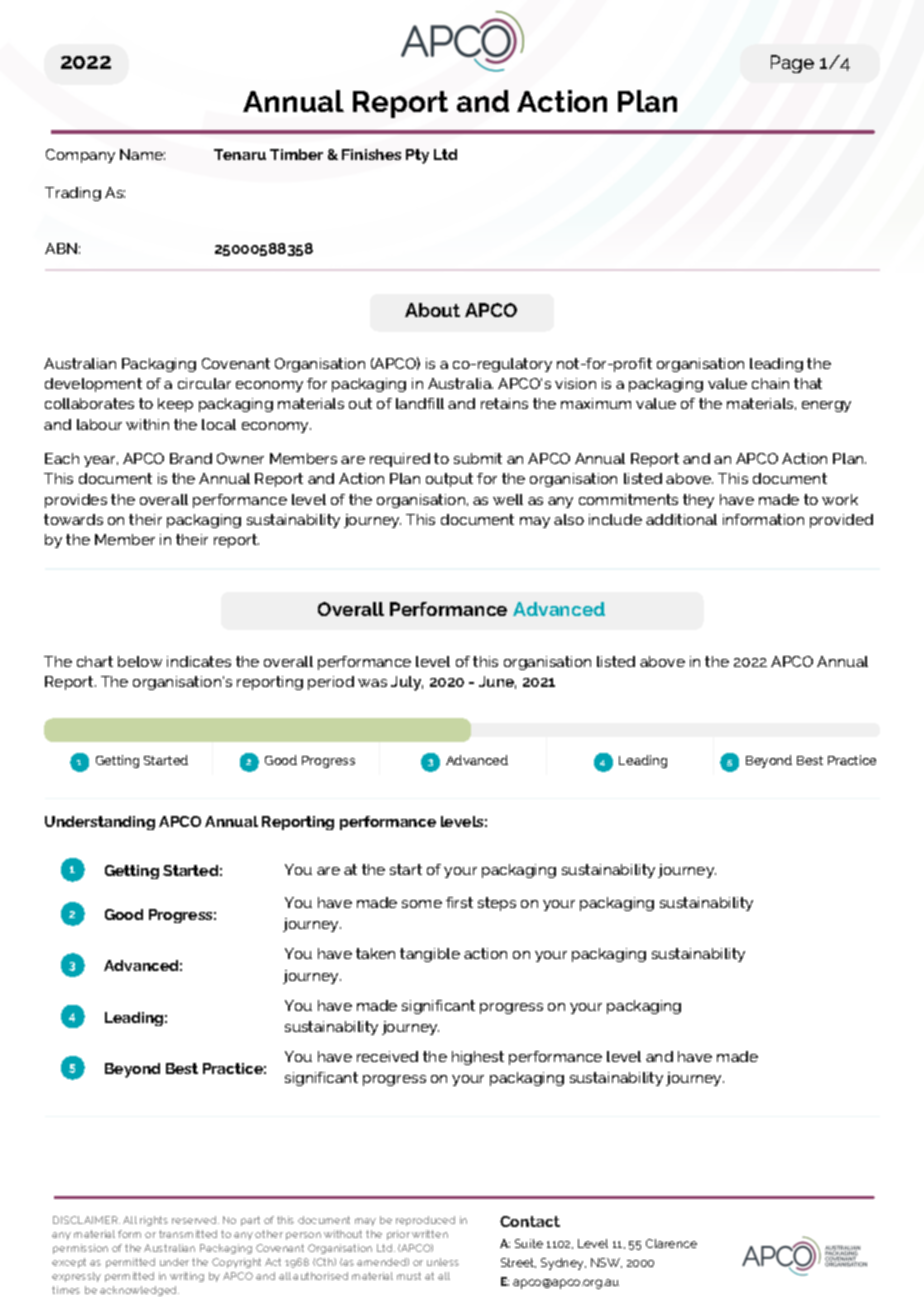  What do you see at coordinates (420, 403) in the image?
I see `landfill` at bounding box center [420, 403].
